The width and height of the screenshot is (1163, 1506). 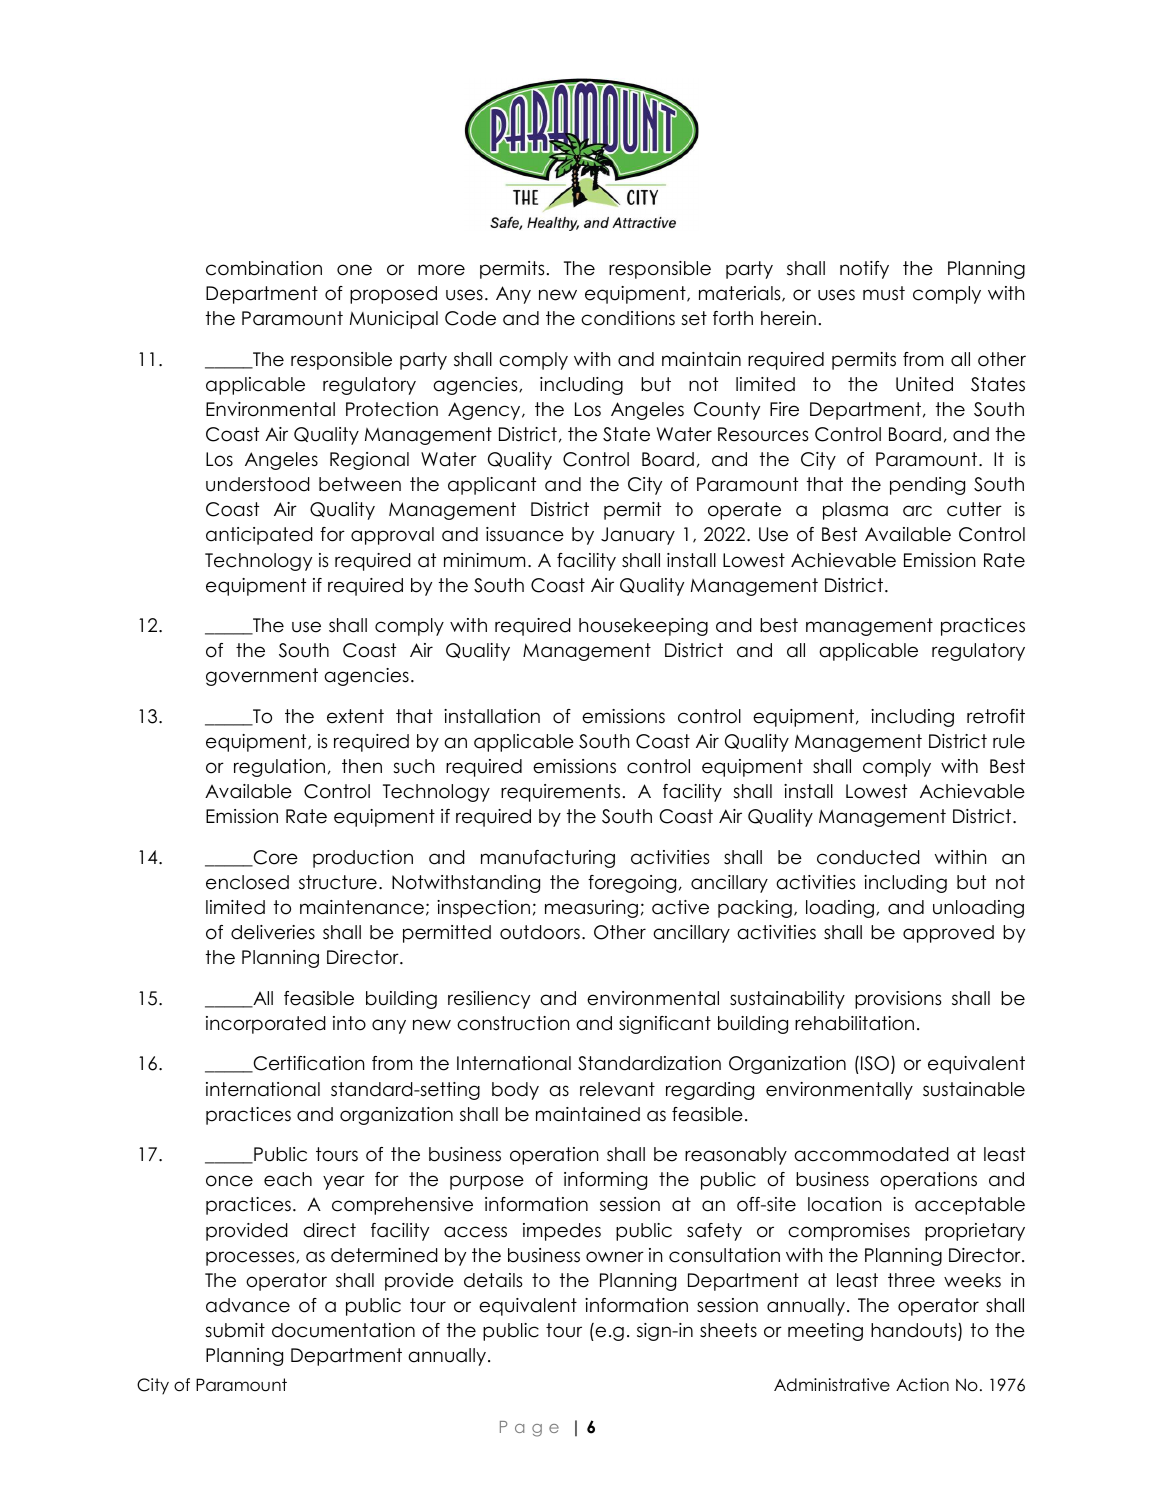 I want to click on into, so click(x=349, y=1023).
